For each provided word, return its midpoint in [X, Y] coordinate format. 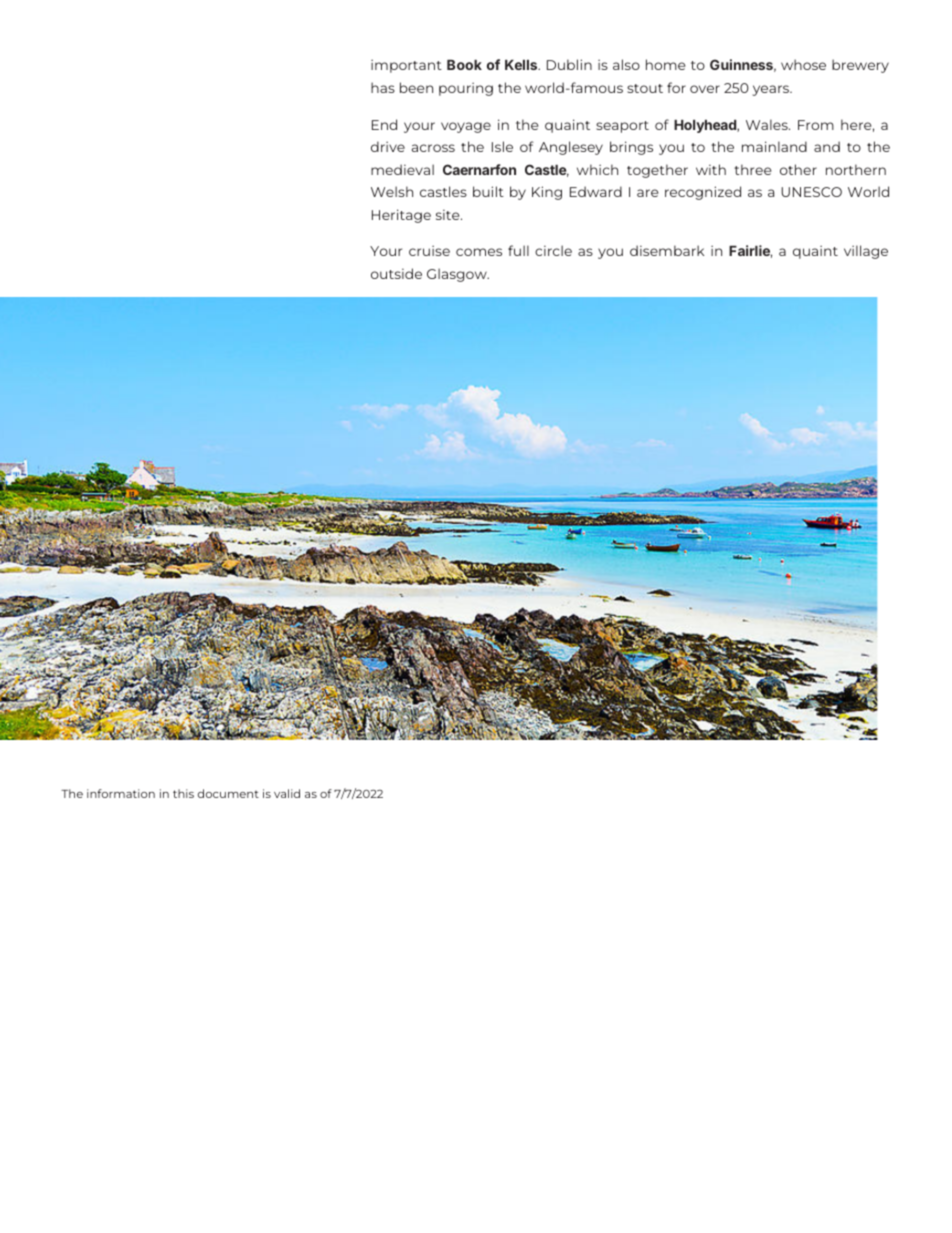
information [121, 793]
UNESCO [811, 192]
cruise [429, 250]
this [183, 793]
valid [287, 793]
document [228, 793]
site [449, 215]
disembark [667, 250]
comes [479, 252]
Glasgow [458, 275]
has [383, 87]
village [866, 252]
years [772, 90]
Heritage [401, 216]
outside [396, 273]
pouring [466, 89]
